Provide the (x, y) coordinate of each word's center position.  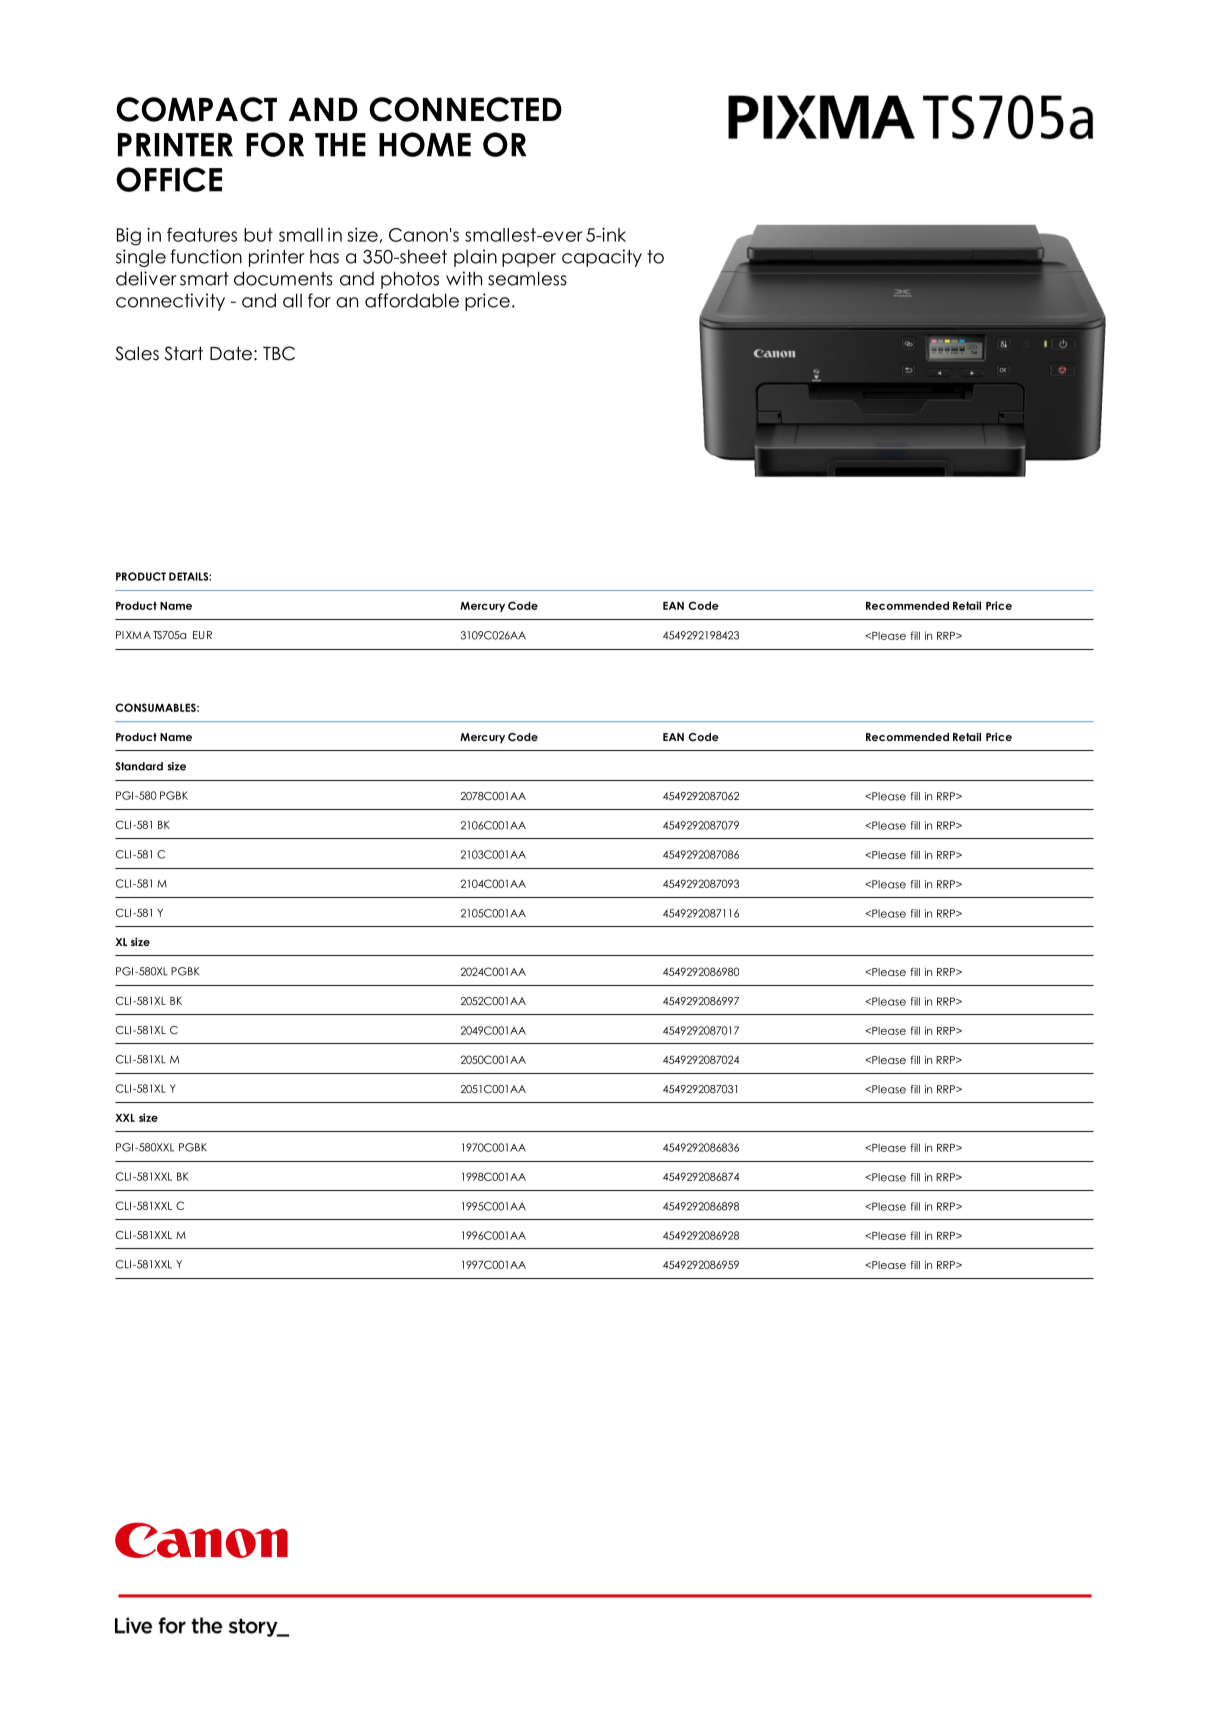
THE (340, 145)
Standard (139, 766)
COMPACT (196, 109)
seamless (527, 278)
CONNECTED (465, 109)
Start (183, 353)
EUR (202, 635)
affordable (412, 300)
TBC (279, 353)
